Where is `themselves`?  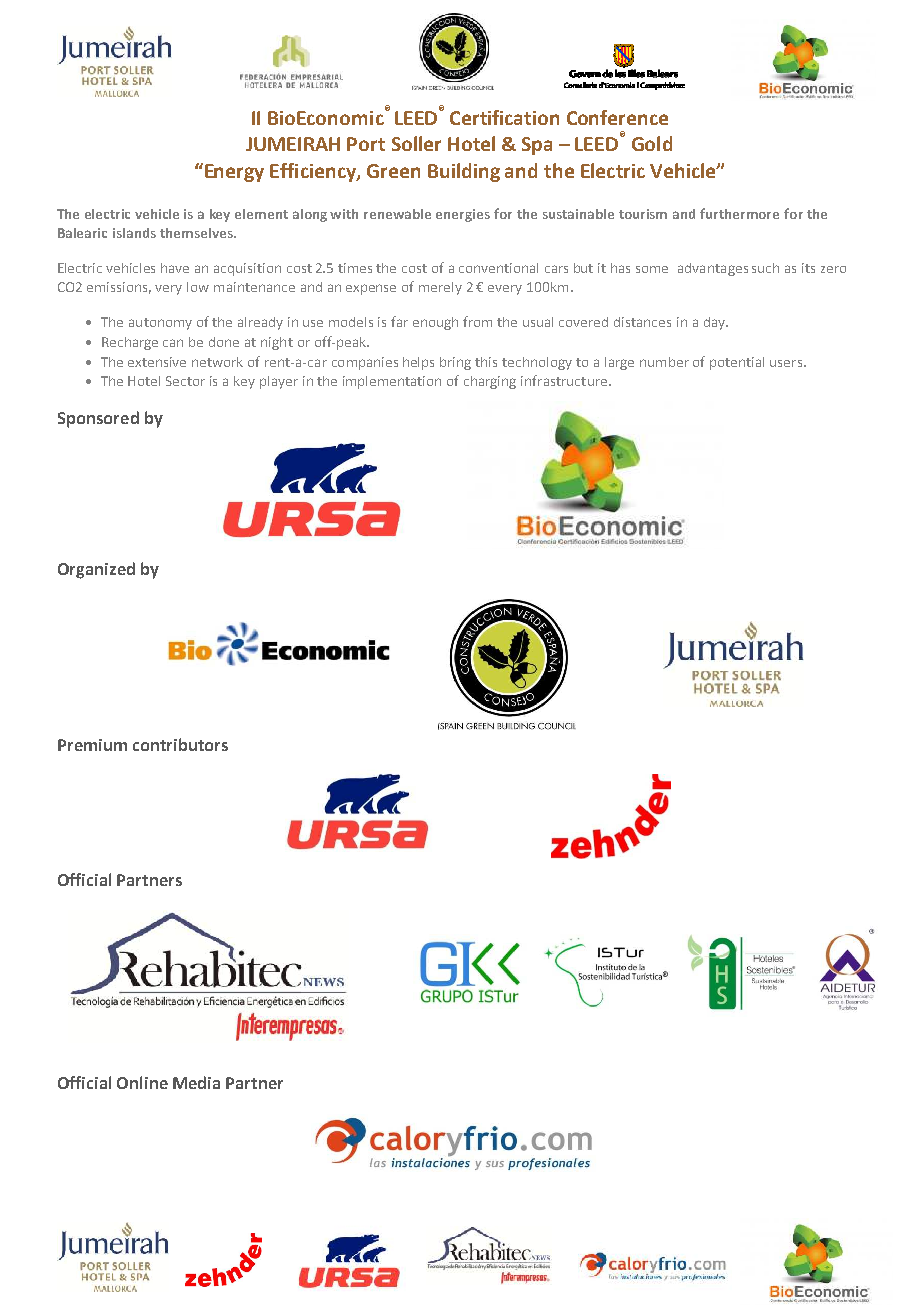
themselves is located at coordinates (197, 233).
